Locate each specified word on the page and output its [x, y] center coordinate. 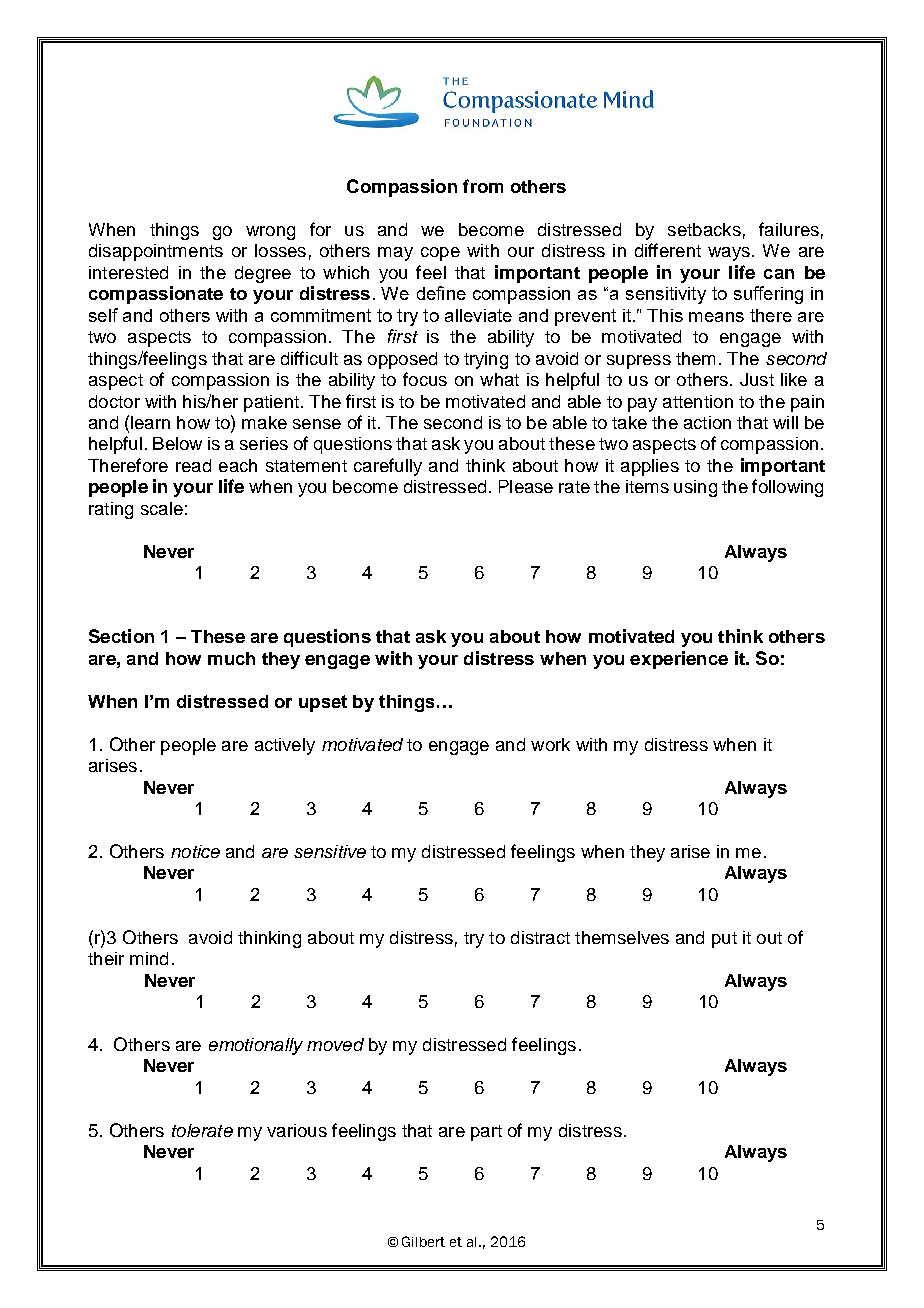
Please [526, 486]
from [483, 186]
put [724, 940]
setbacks [704, 229]
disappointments [156, 252]
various [297, 1130]
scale [162, 508]
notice [195, 851]
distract [540, 937]
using [695, 488]
